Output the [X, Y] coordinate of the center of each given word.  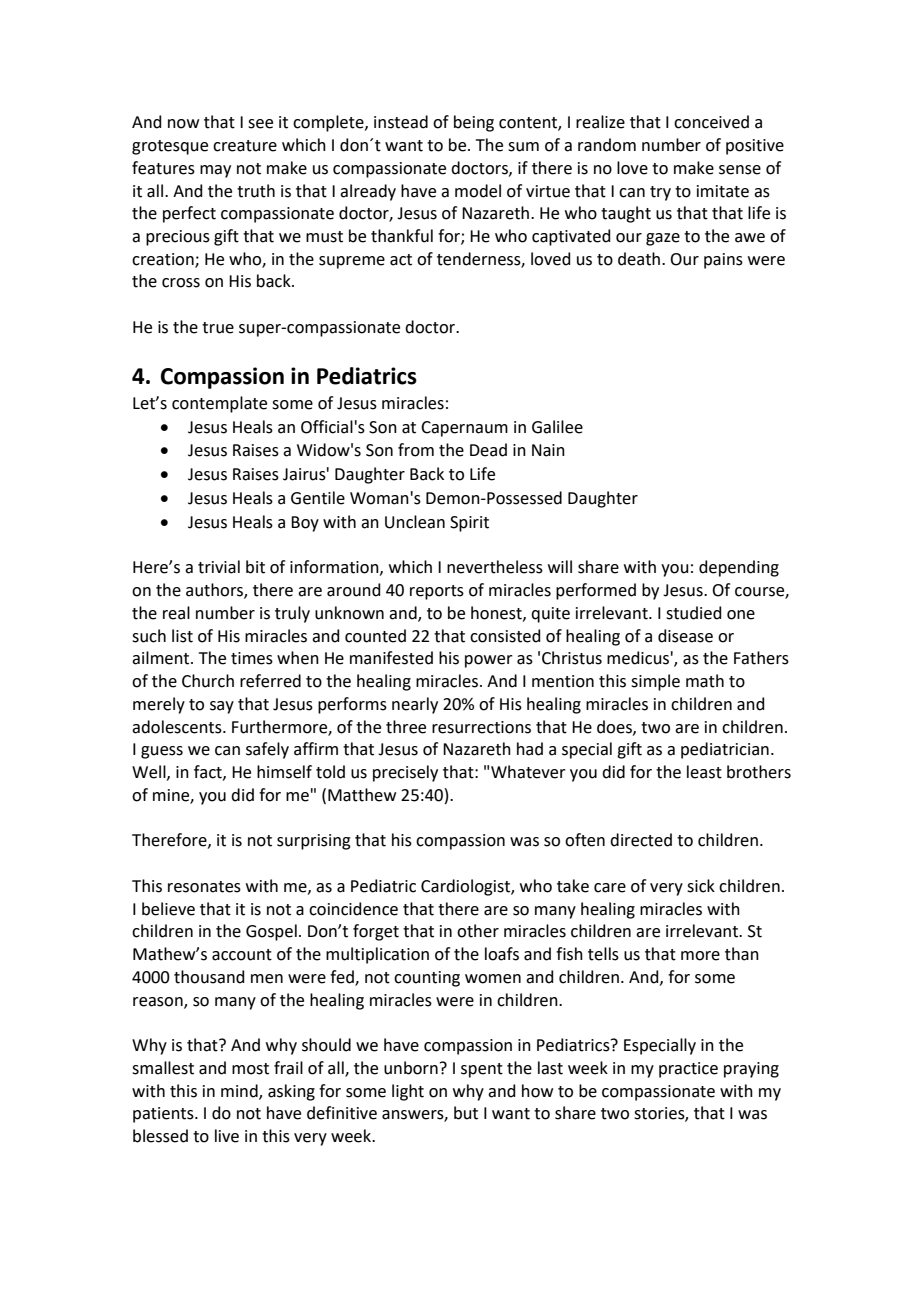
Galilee [557, 427]
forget [376, 932]
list [182, 636]
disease [685, 636]
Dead [488, 450]
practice [688, 1070]
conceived [711, 122]
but [466, 1113]
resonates [204, 887]
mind [240, 1091]
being [474, 123]
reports [437, 592]
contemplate [219, 404]
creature [245, 146]
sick [701, 886]
